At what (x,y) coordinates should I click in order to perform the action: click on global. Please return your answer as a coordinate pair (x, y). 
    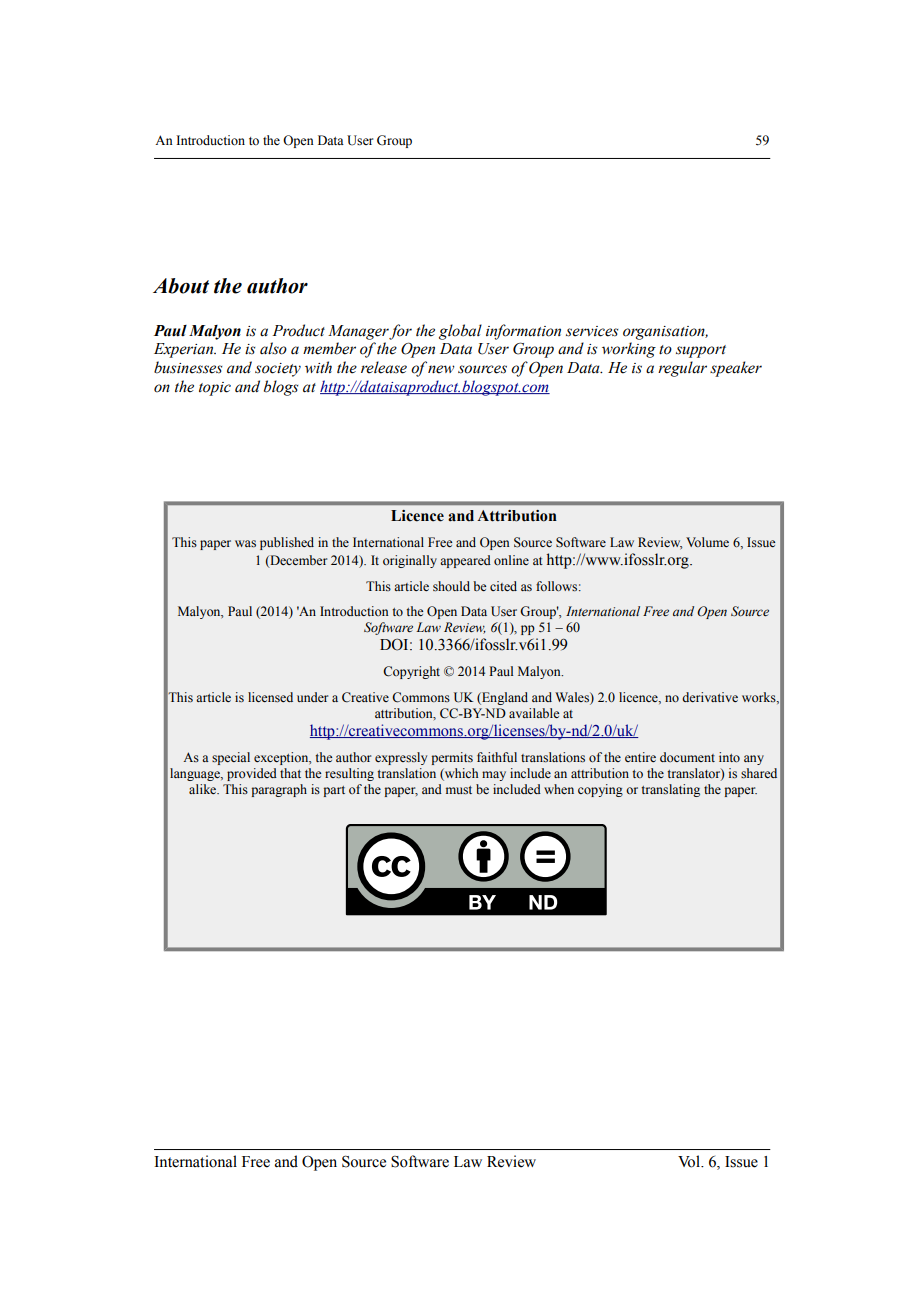
    Looking at the image, I should click on (460, 332).
